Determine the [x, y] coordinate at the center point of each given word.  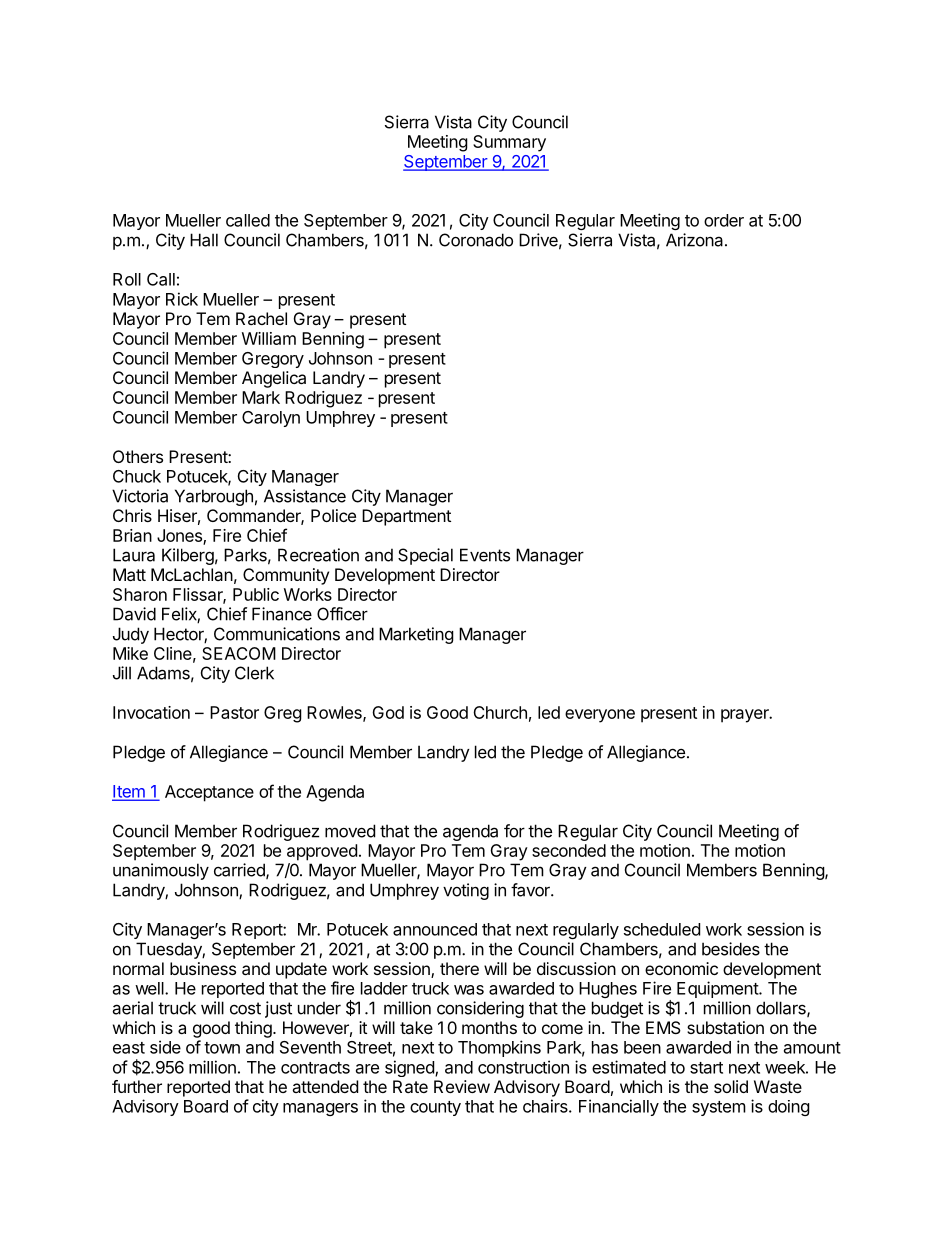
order [724, 220]
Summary [509, 143]
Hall [204, 240]
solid [731, 1086]
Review [462, 1086]
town [222, 1048]
